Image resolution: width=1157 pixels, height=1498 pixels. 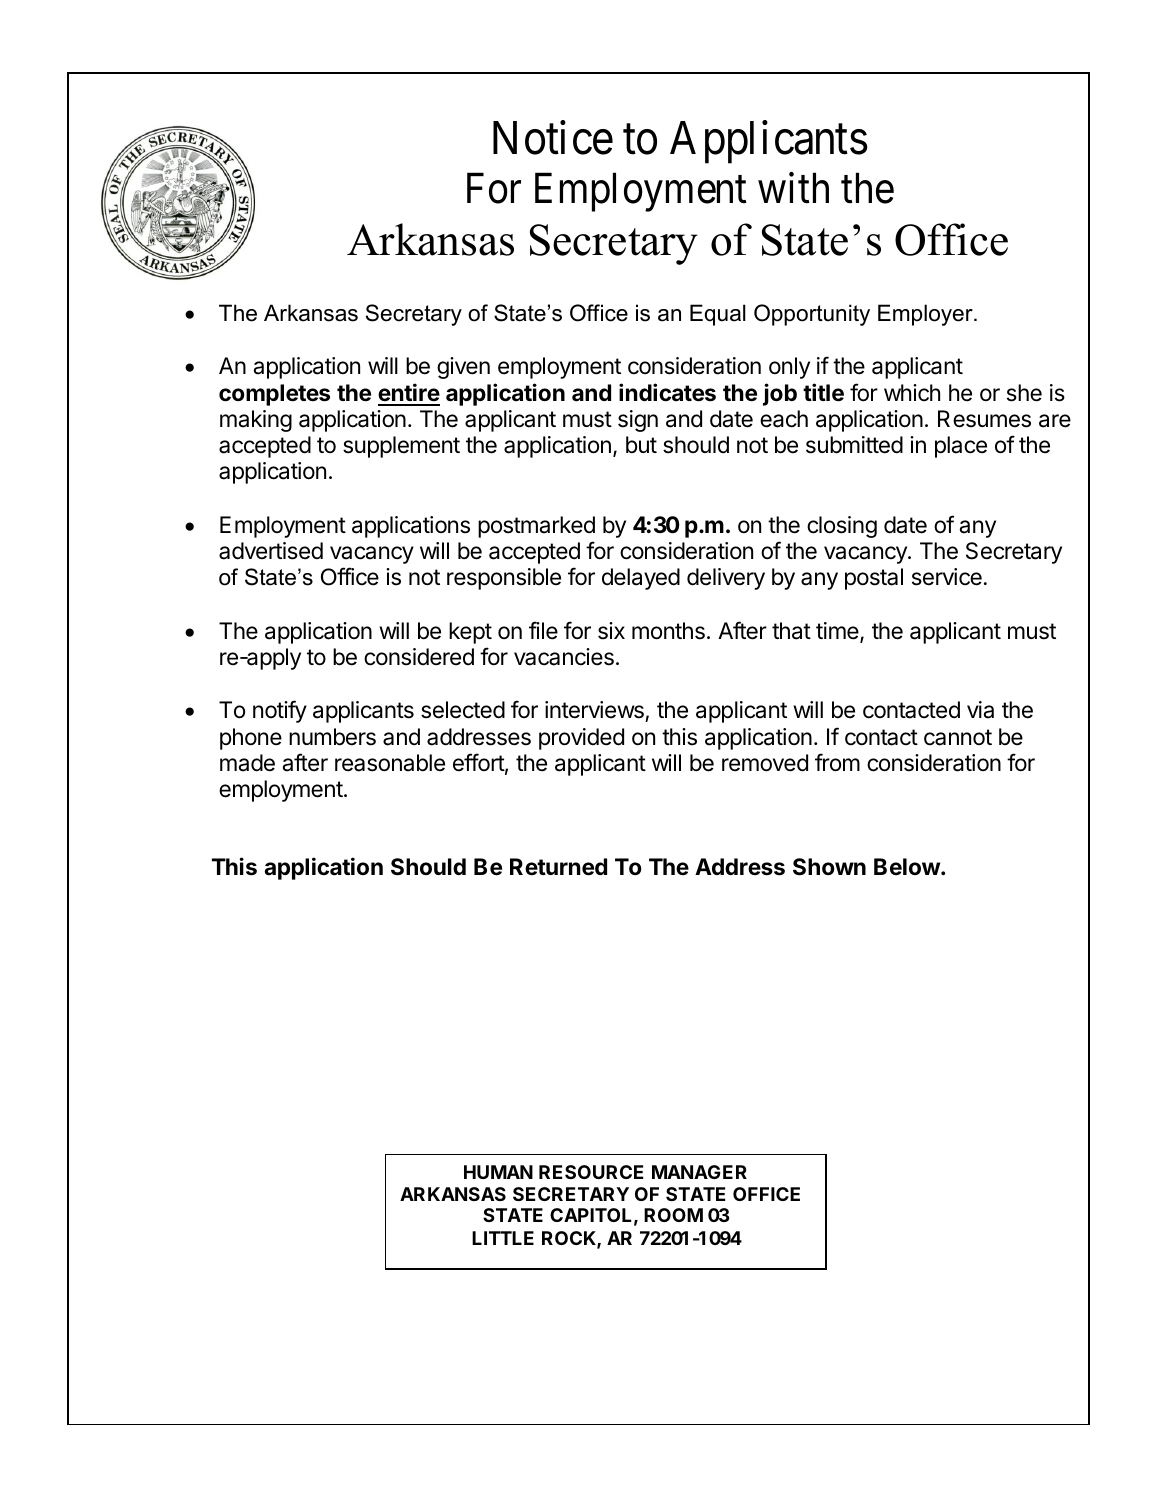 What do you see at coordinates (793, 188) in the screenshot?
I see `with` at bounding box center [793, 188].
